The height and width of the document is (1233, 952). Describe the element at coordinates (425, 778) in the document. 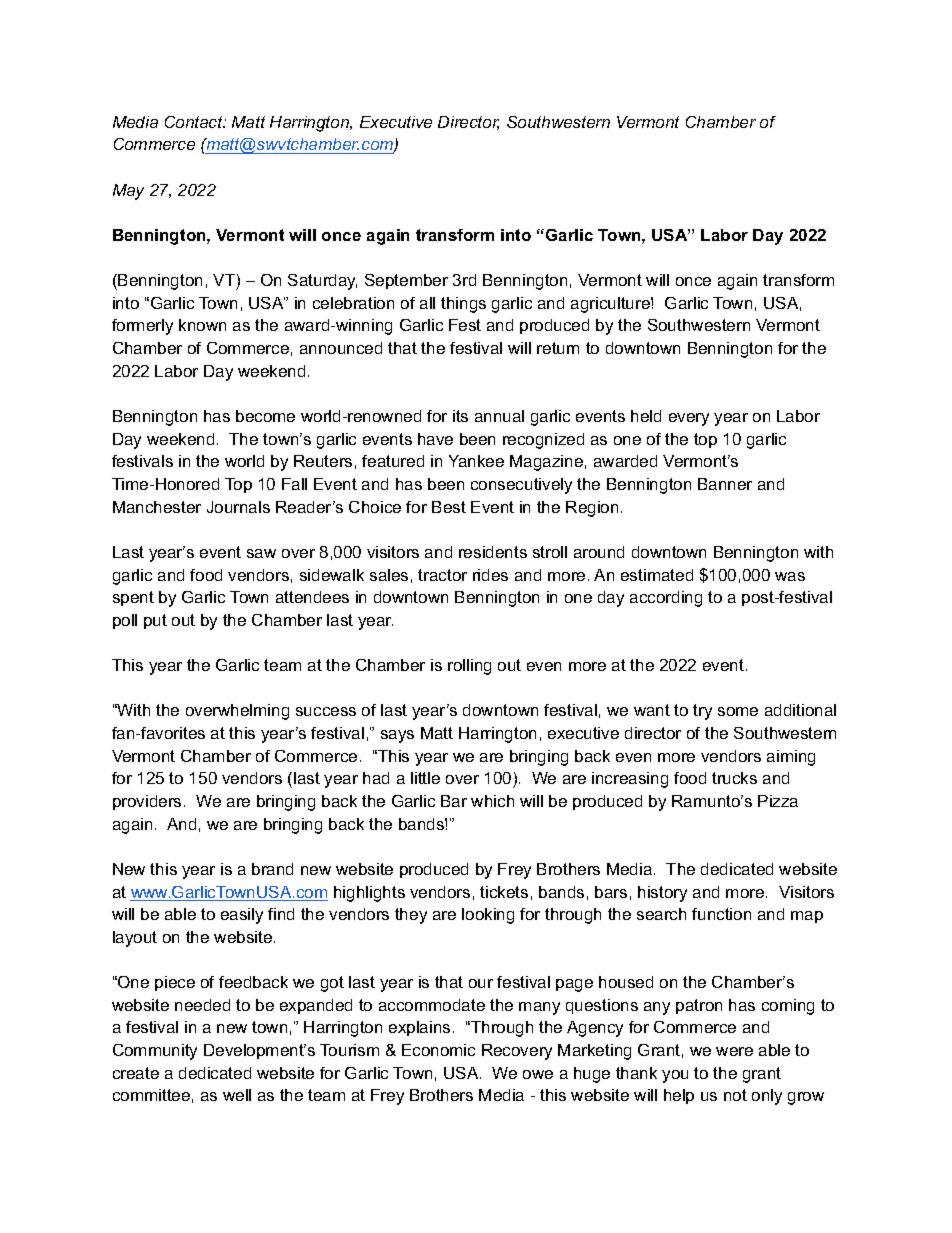

I see `little` at that location.
